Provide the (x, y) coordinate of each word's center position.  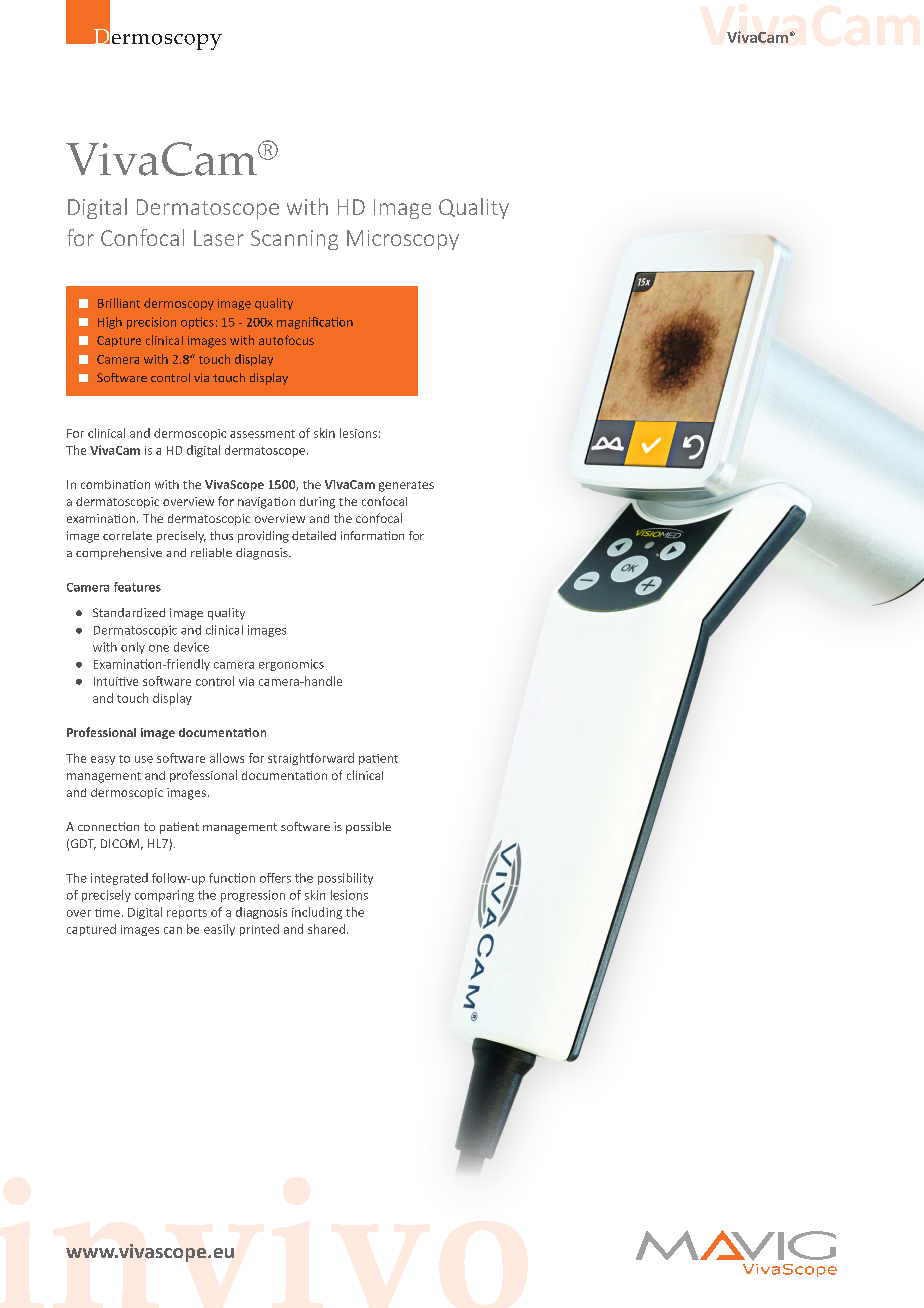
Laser (219, 238)
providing (263, 537)
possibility (345, 879)
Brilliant (119, 303)
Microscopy (403, 240)
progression (253, 896)
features (137, 587)
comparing (164, 896)
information (372, 535)
